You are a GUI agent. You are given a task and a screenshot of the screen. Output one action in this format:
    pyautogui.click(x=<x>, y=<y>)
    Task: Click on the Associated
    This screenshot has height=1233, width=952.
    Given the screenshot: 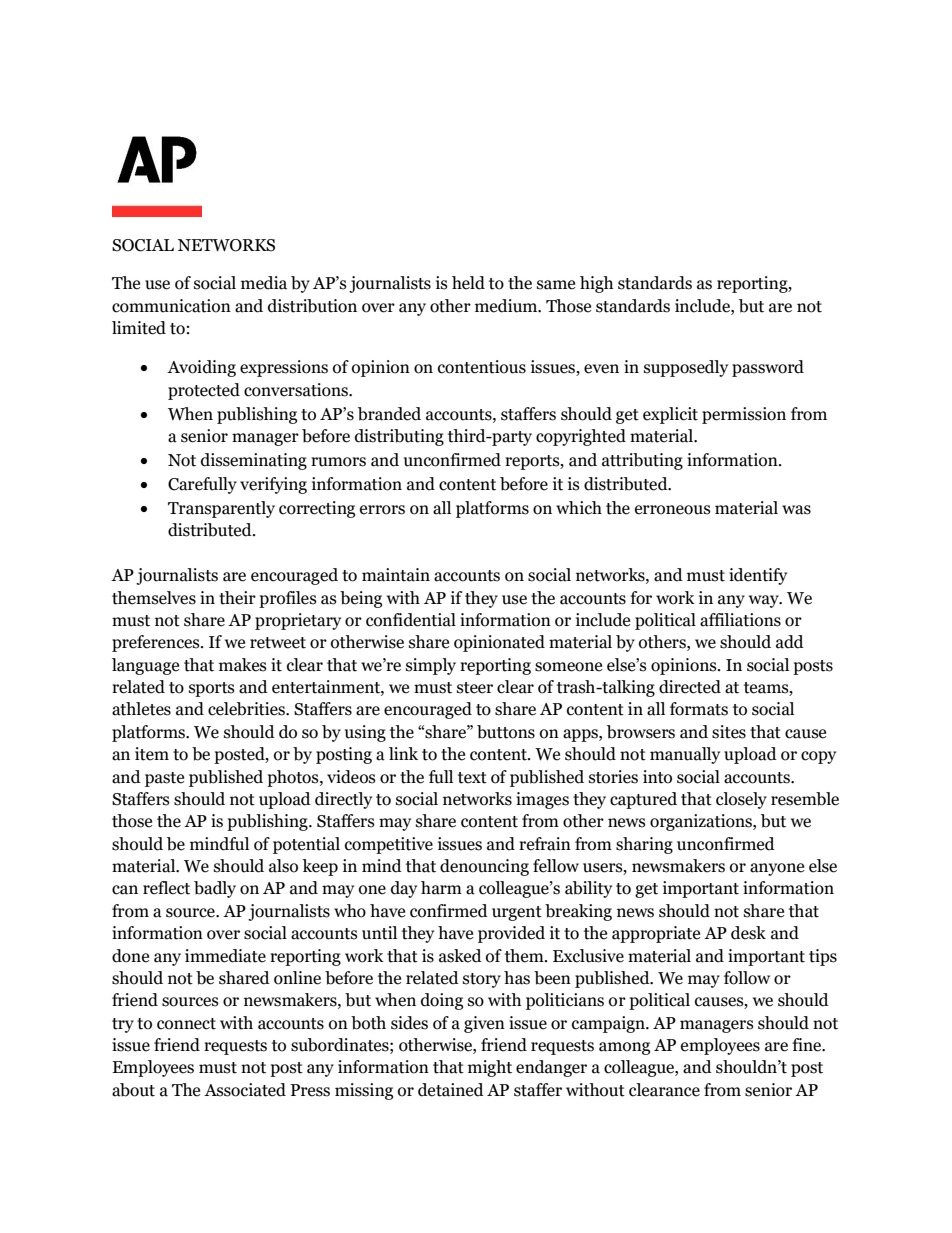 What is the action you would take?
    pyautogui.click(x=245, y=1090)
